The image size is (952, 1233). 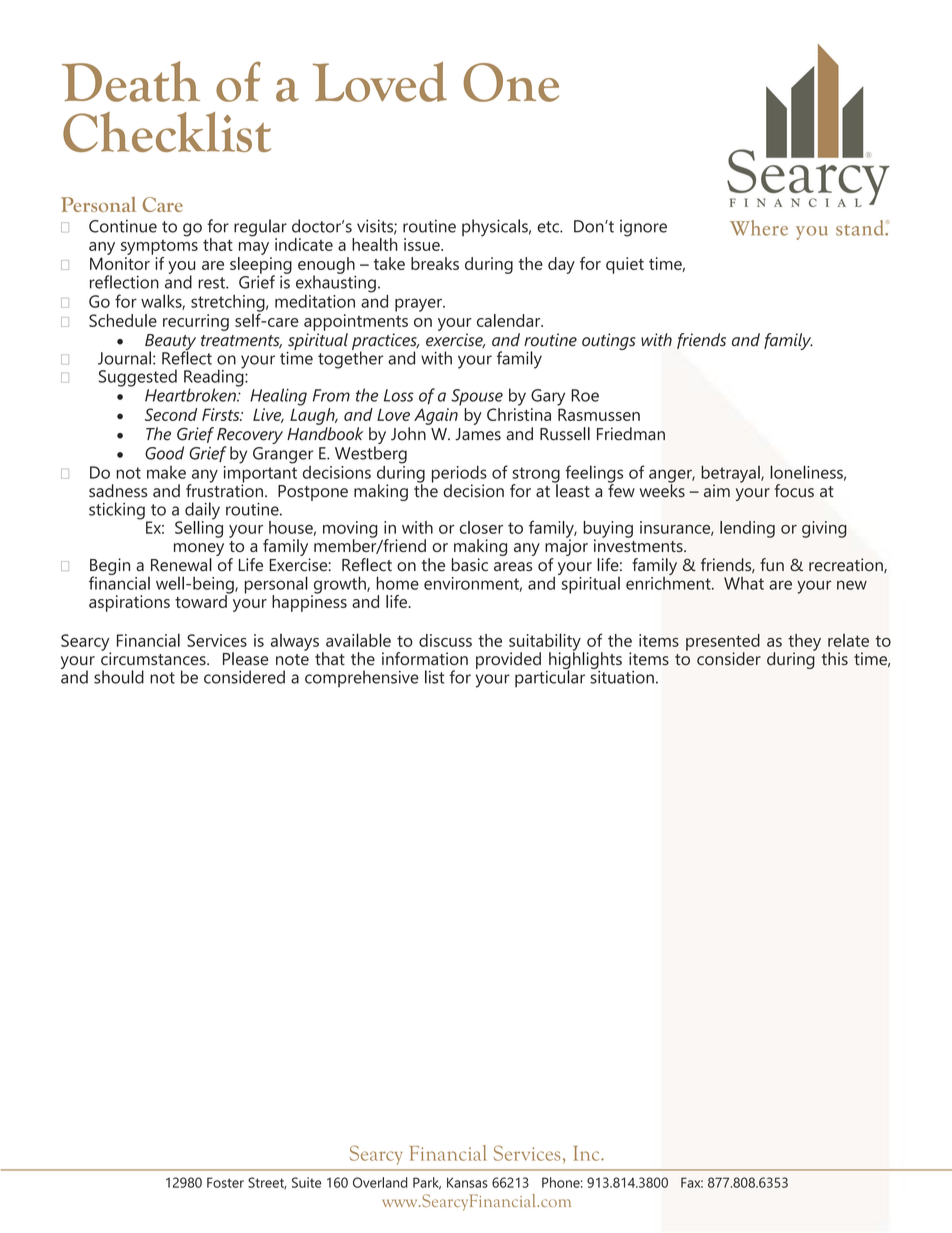 I want to click on periods, so click(x=459, y=475).
